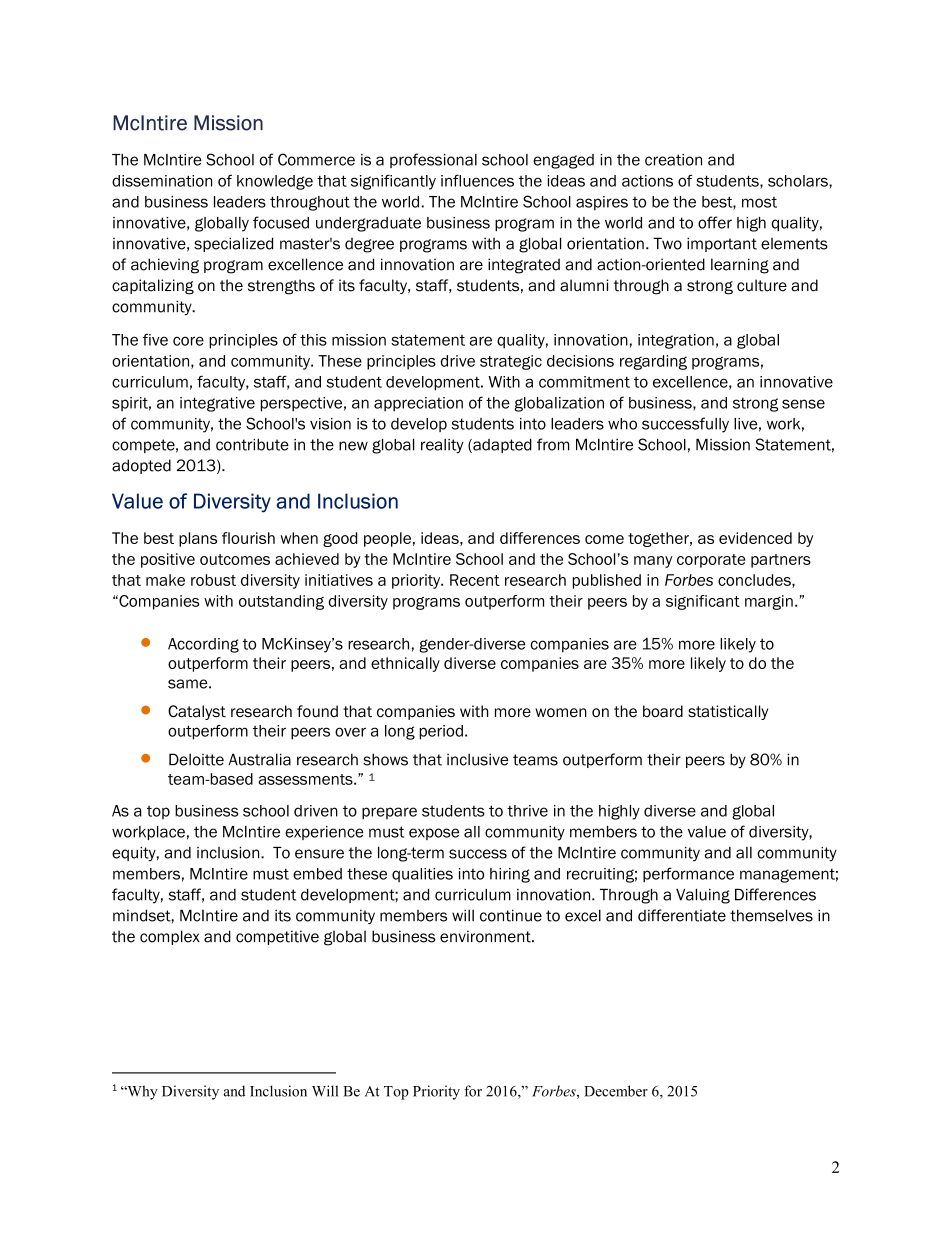 This page has height=1233, width=952. Describe the element at coordinates (170, 937) in the page. I see `complex` at that location.
